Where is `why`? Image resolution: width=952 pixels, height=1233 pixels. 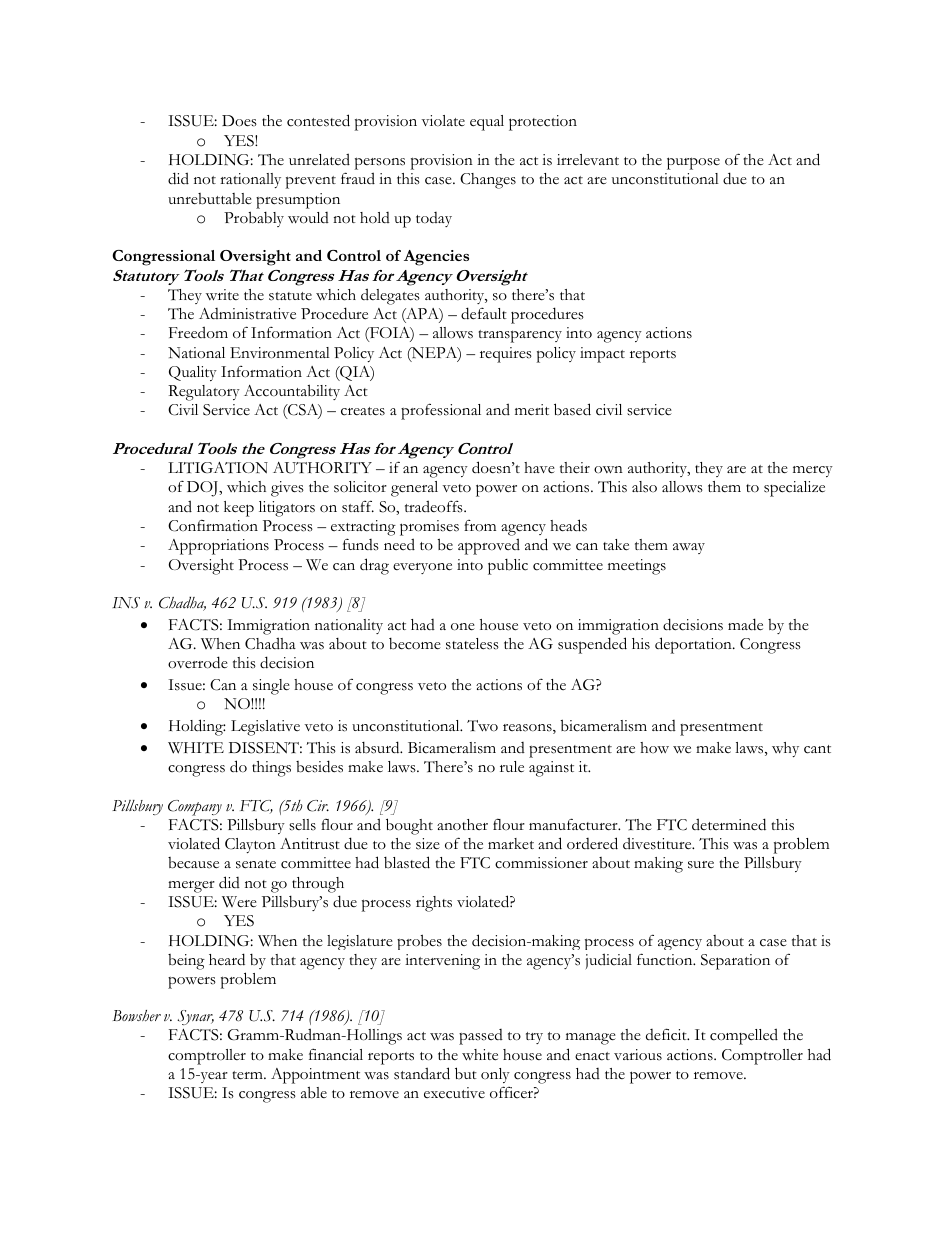 why is located at coordinates (785, 749).
